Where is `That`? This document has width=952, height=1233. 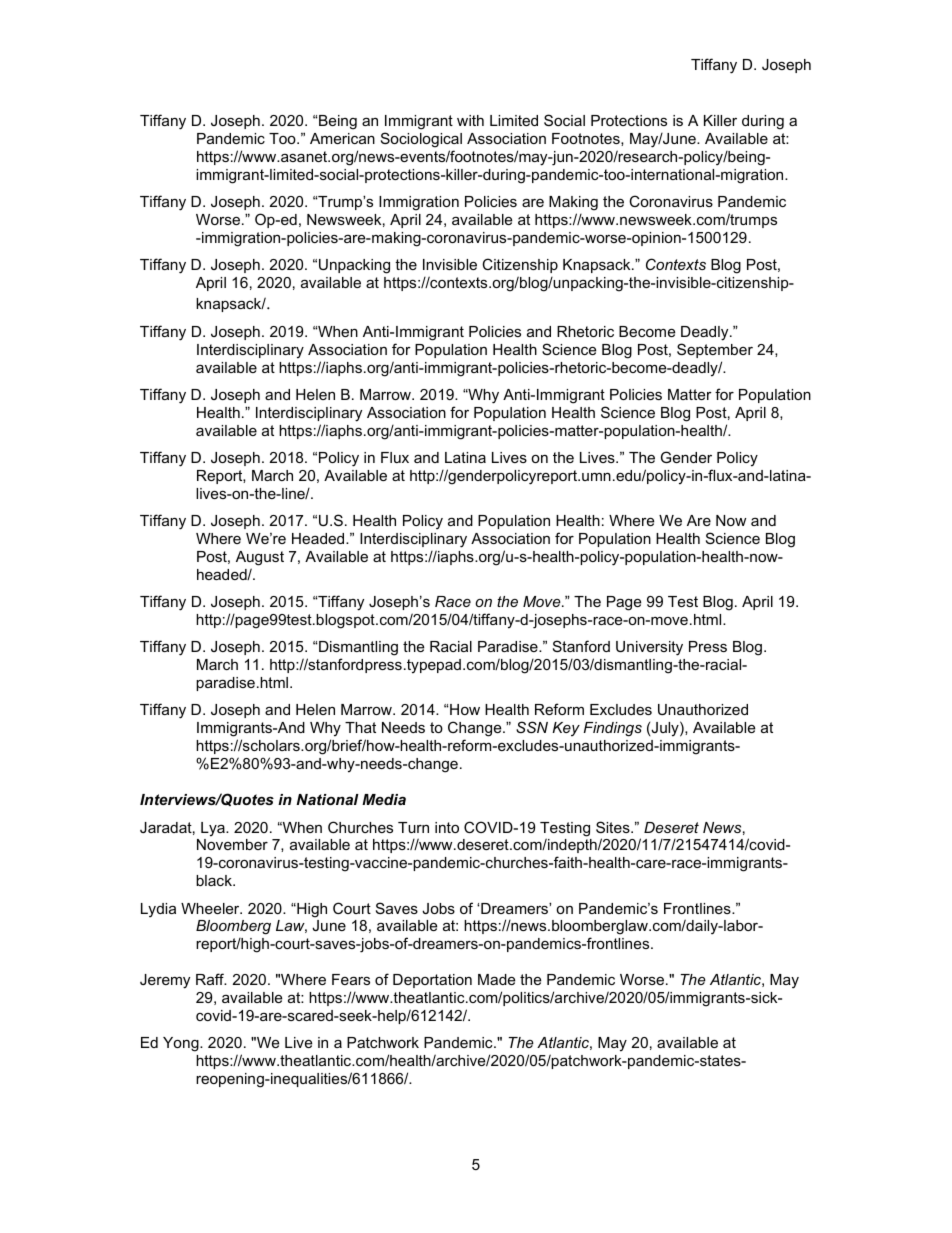
That is located at coordinates (360, 727).
